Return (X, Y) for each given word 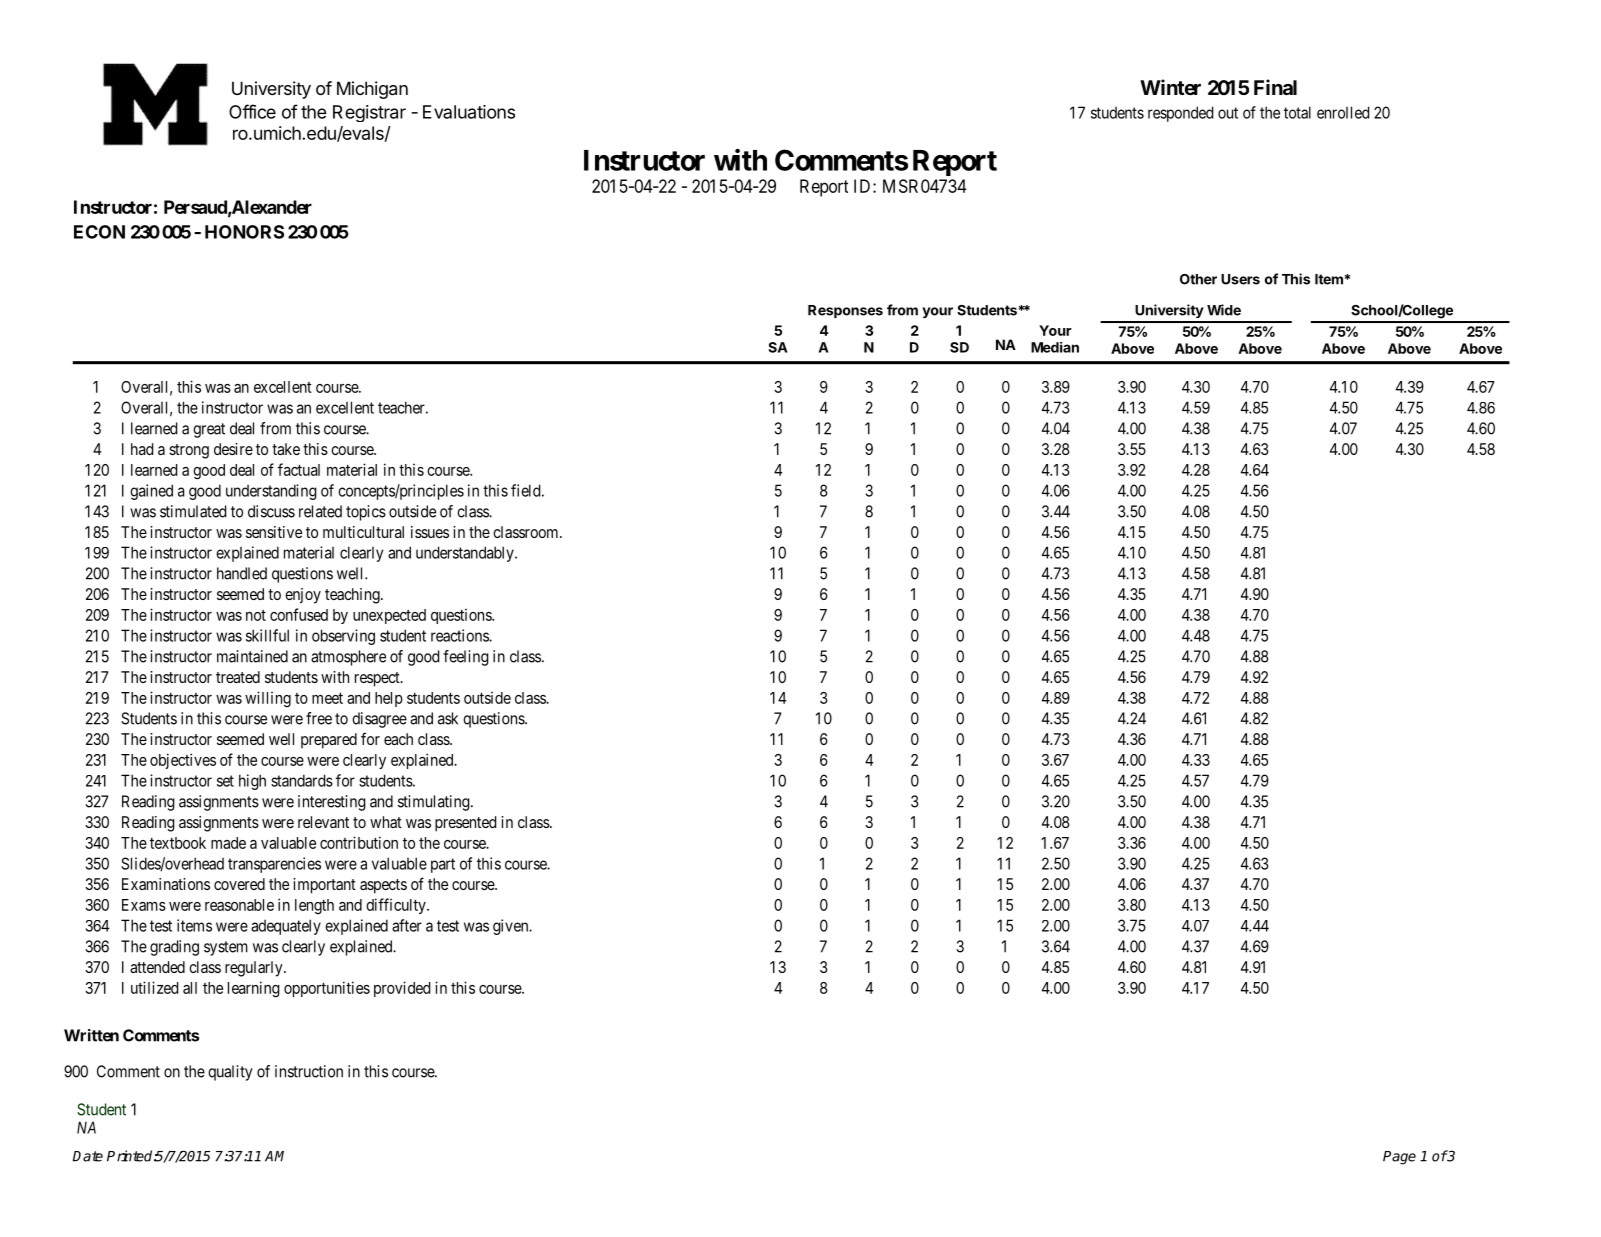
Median (1055, 347)
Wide (1224, 310)
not (256, 615)
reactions (460, 635)
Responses (845, 311)
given (512, 927)
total (1297, 112)
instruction (309, 1071)
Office (252, 111)
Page (1399, 1158)
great (209, 430)
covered (239, 884)
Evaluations (469, 112)
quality (230, 1073)
